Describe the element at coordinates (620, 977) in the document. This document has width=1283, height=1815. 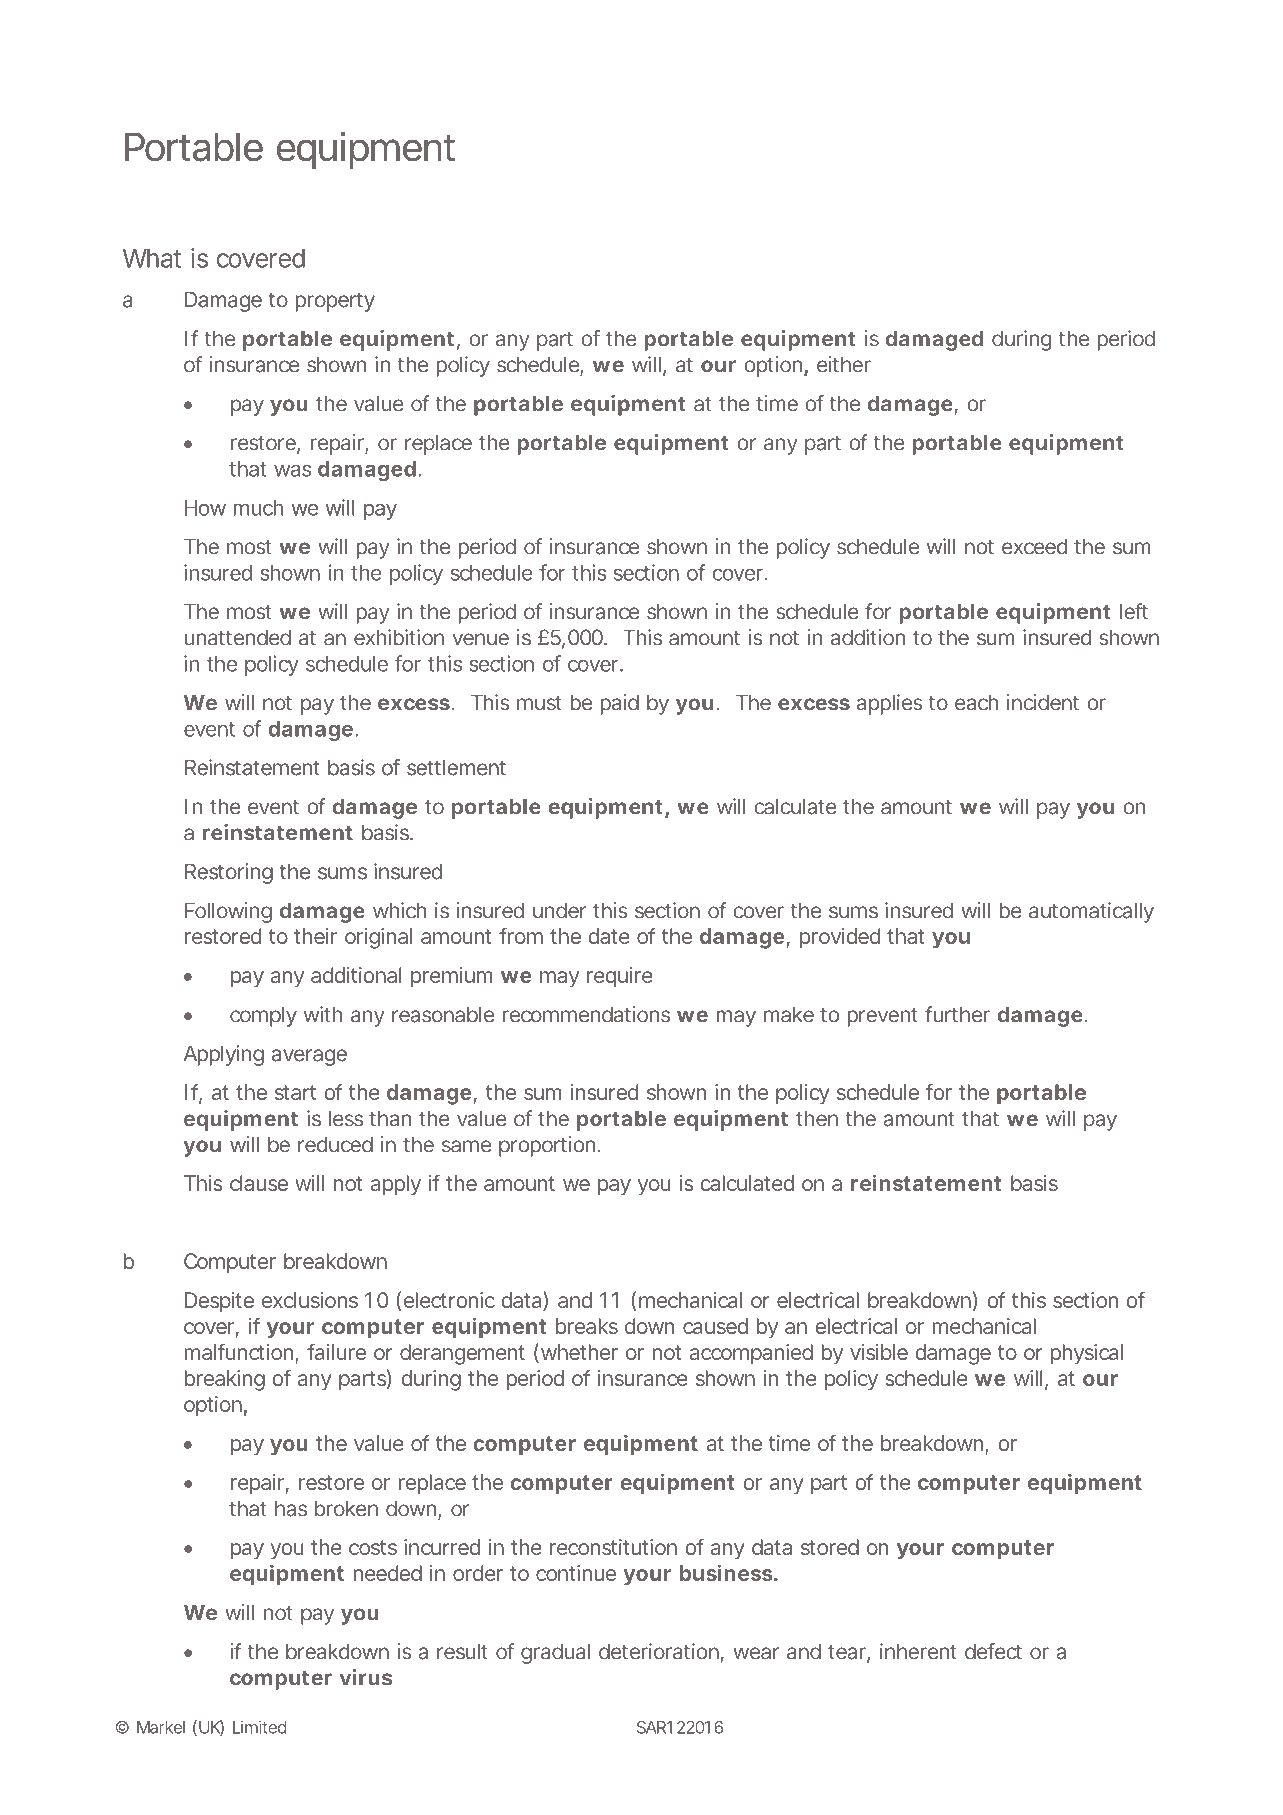
I see `require` at that location.
